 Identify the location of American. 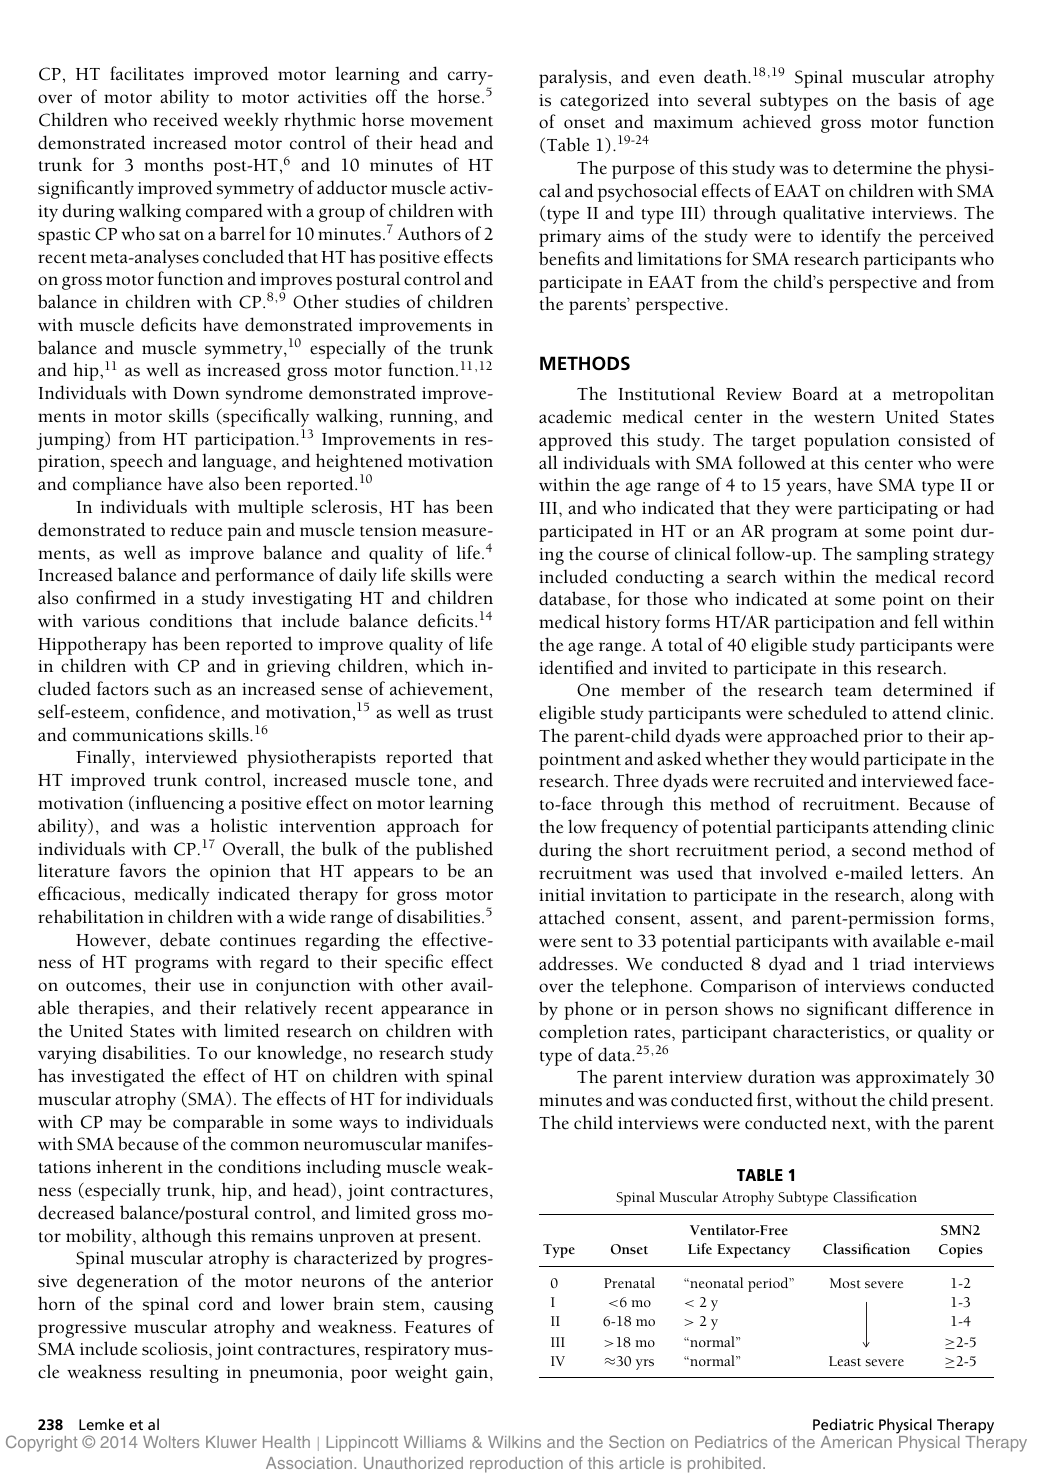
(856, 1442).
